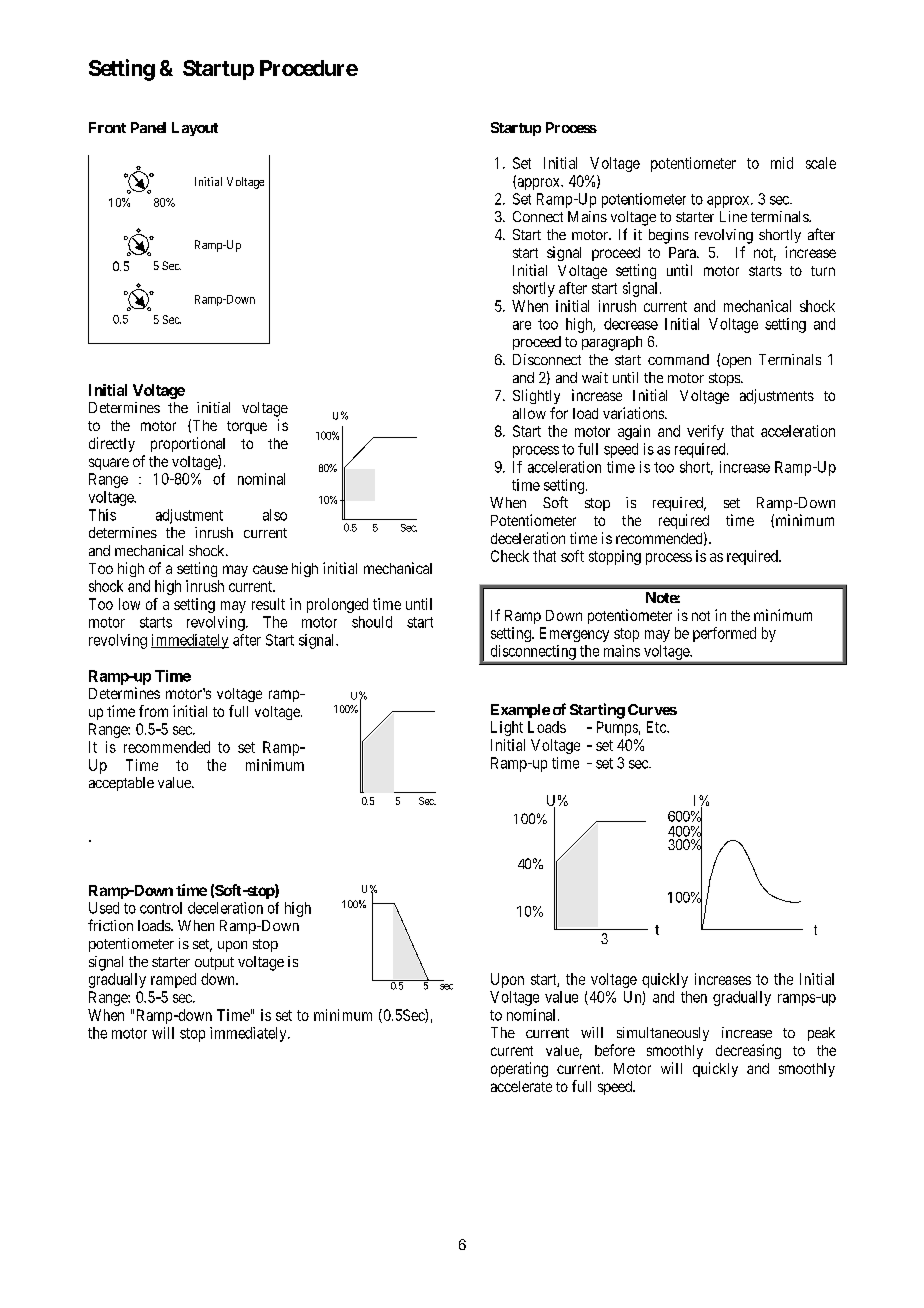 The width and height of the document is (924, 1308). I want to click on Etc, so click(657, 727).
